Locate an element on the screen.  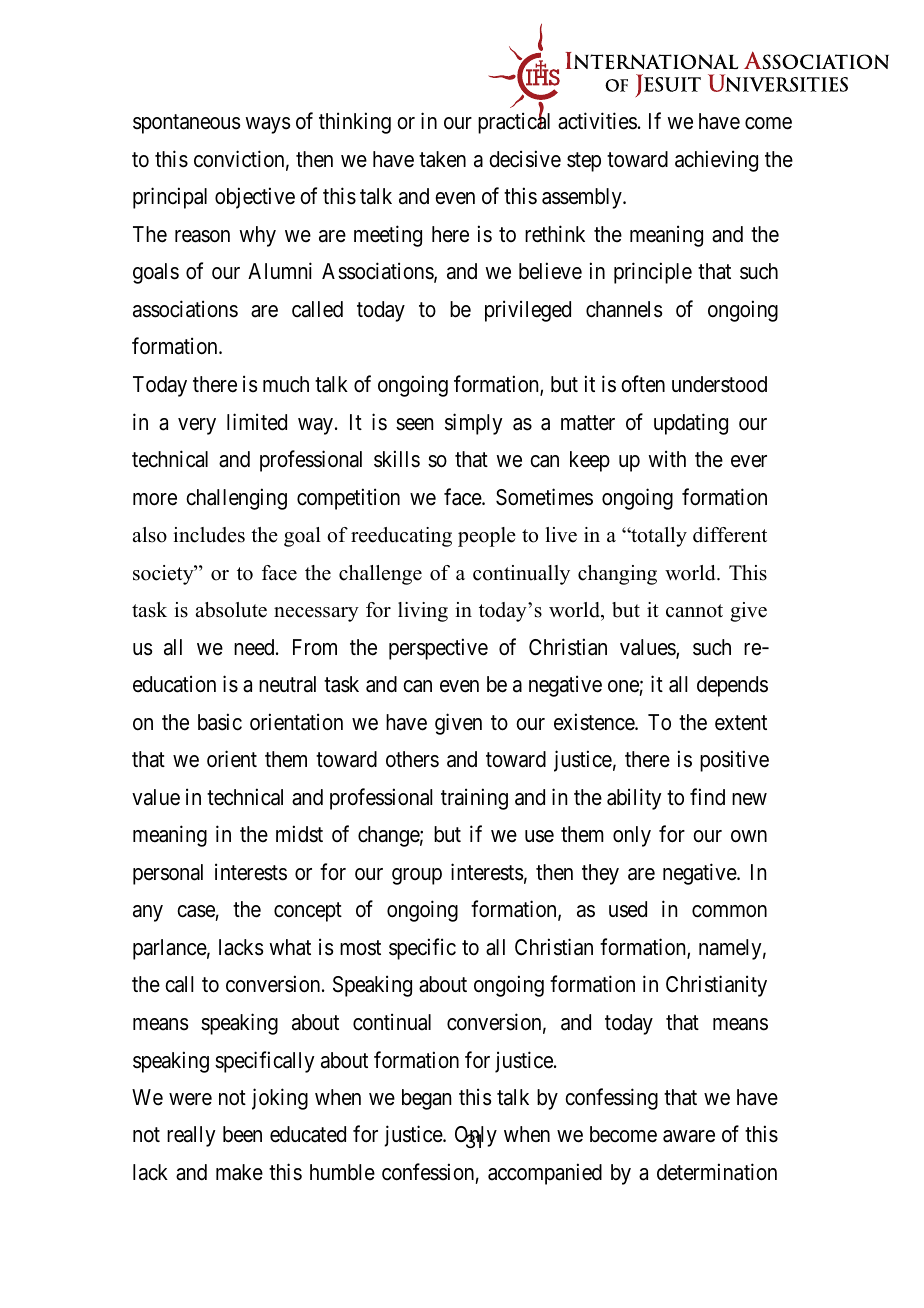
skills is located at coordinates (397, 459).
